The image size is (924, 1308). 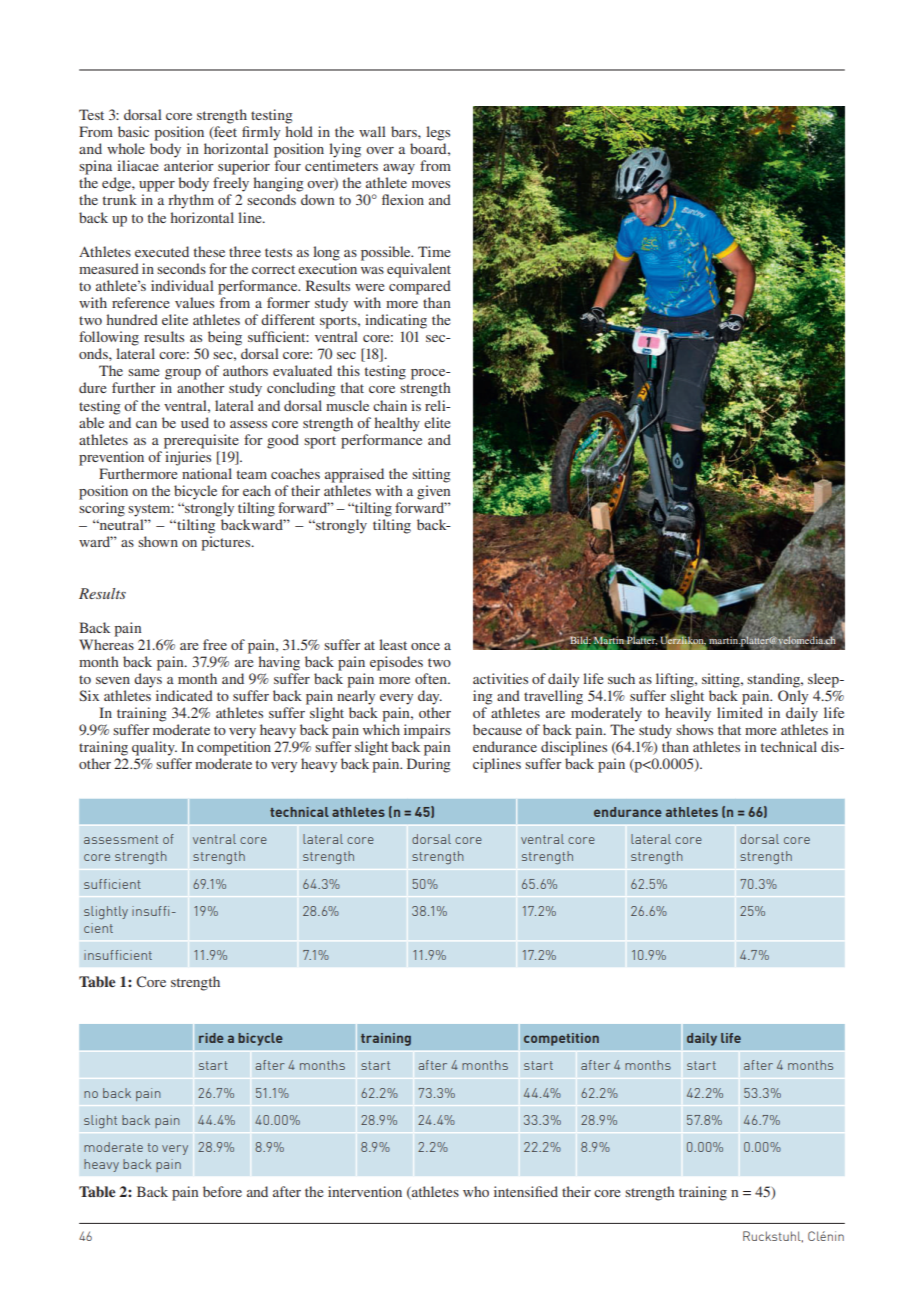 I want to click on moves, so click(x=431, y=184).
